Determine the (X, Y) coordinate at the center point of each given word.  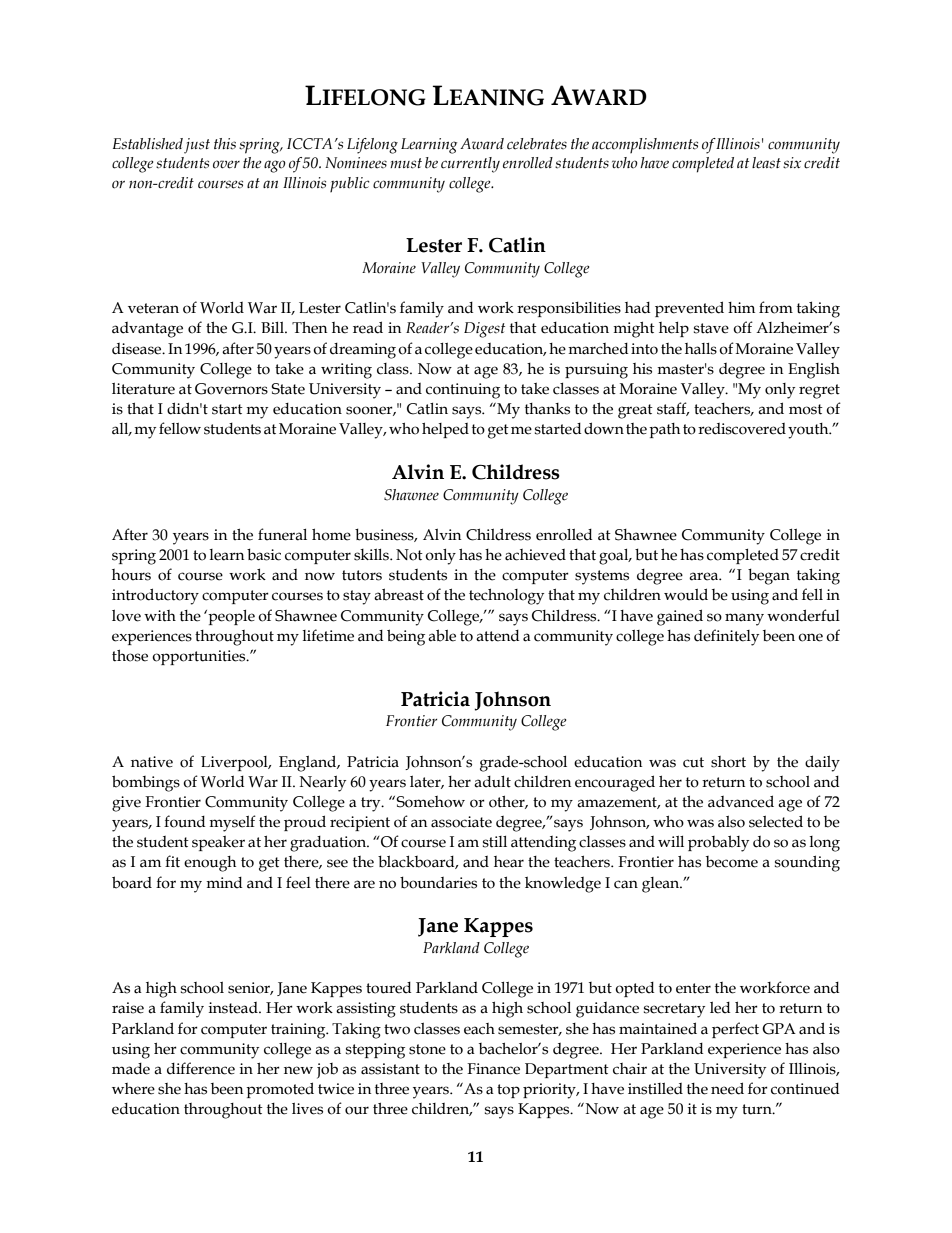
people (230, 617)
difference (201, 1068)
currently (470, 165)
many (744, 619)
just (197, 146)
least (766, 163)
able (442, 635)
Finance (493, 1069)
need (727, 1088)
